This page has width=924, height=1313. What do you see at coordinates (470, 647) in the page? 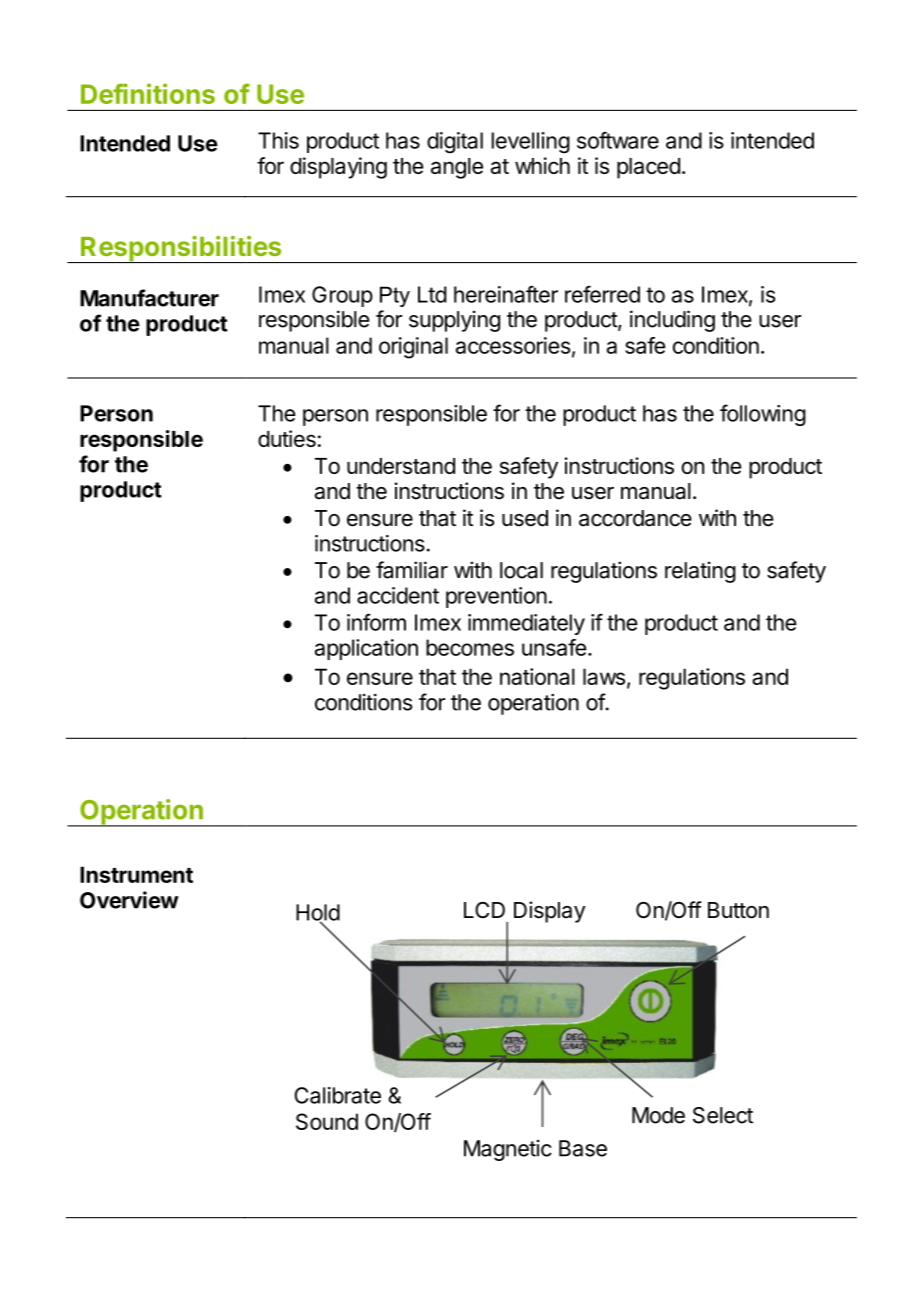
I see `becomes` at bounding box center [470, 647].
